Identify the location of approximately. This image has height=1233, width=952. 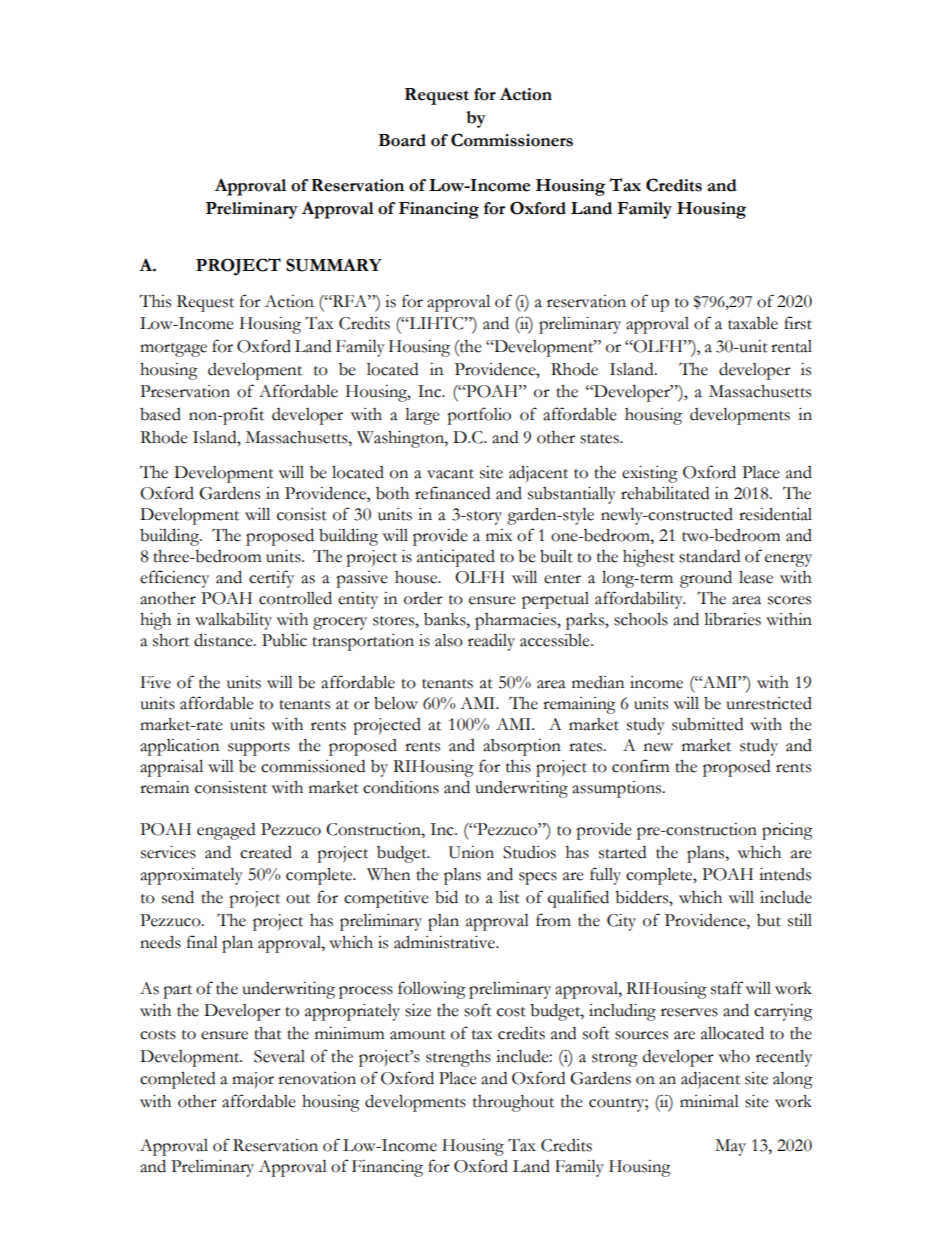
(191, 876).
